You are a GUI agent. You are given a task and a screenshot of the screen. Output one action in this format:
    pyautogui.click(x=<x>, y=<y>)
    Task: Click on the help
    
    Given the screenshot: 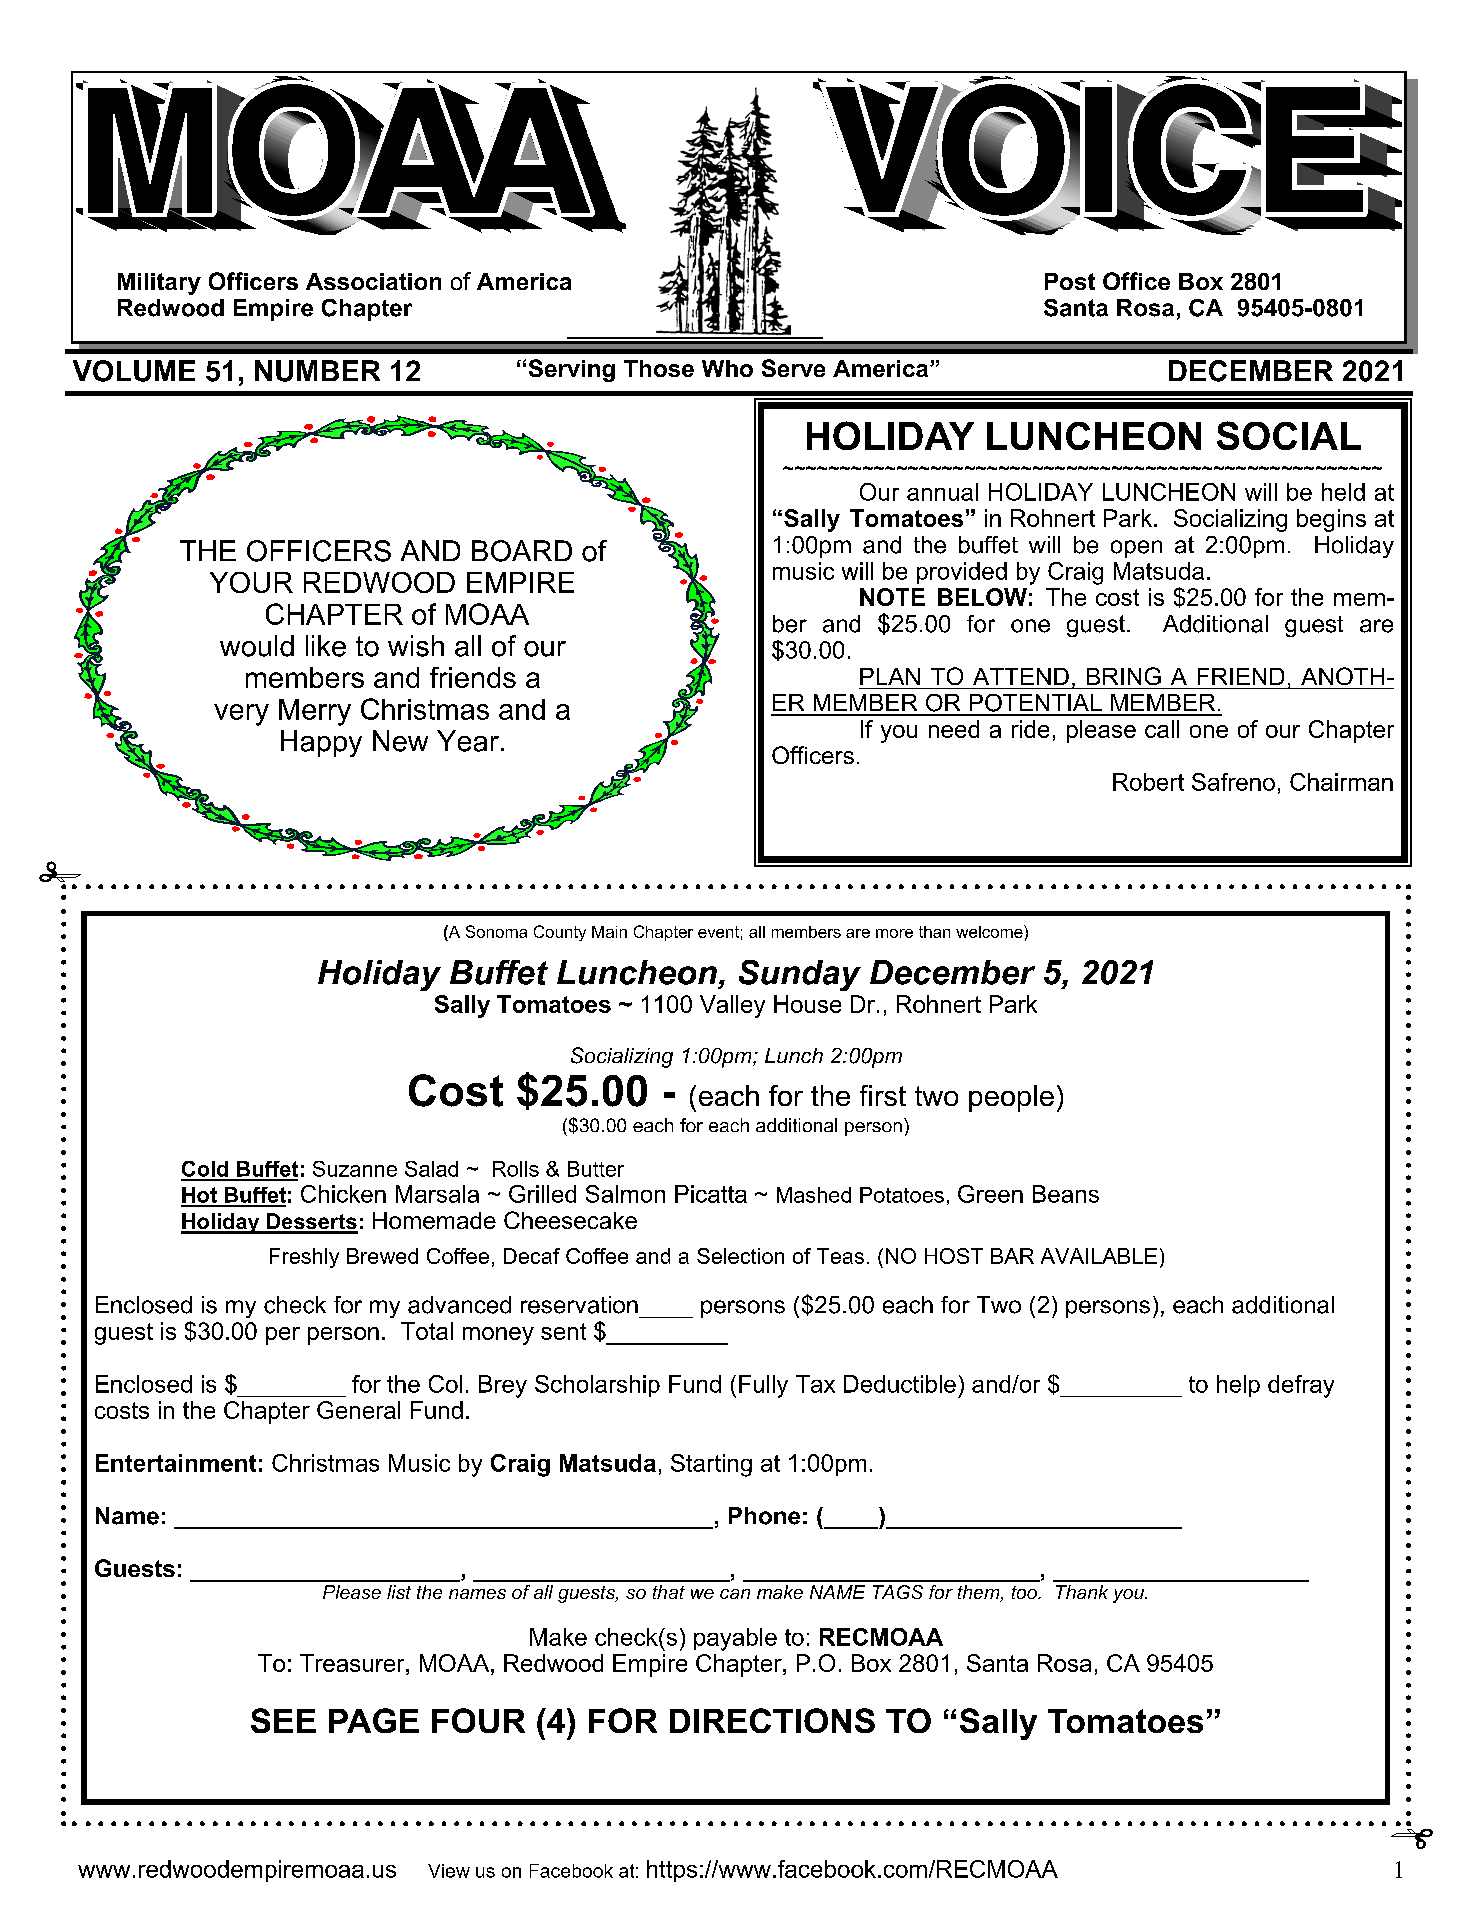 What is the action you would take?
    pyautogui.click(x=1238, y=1386)
